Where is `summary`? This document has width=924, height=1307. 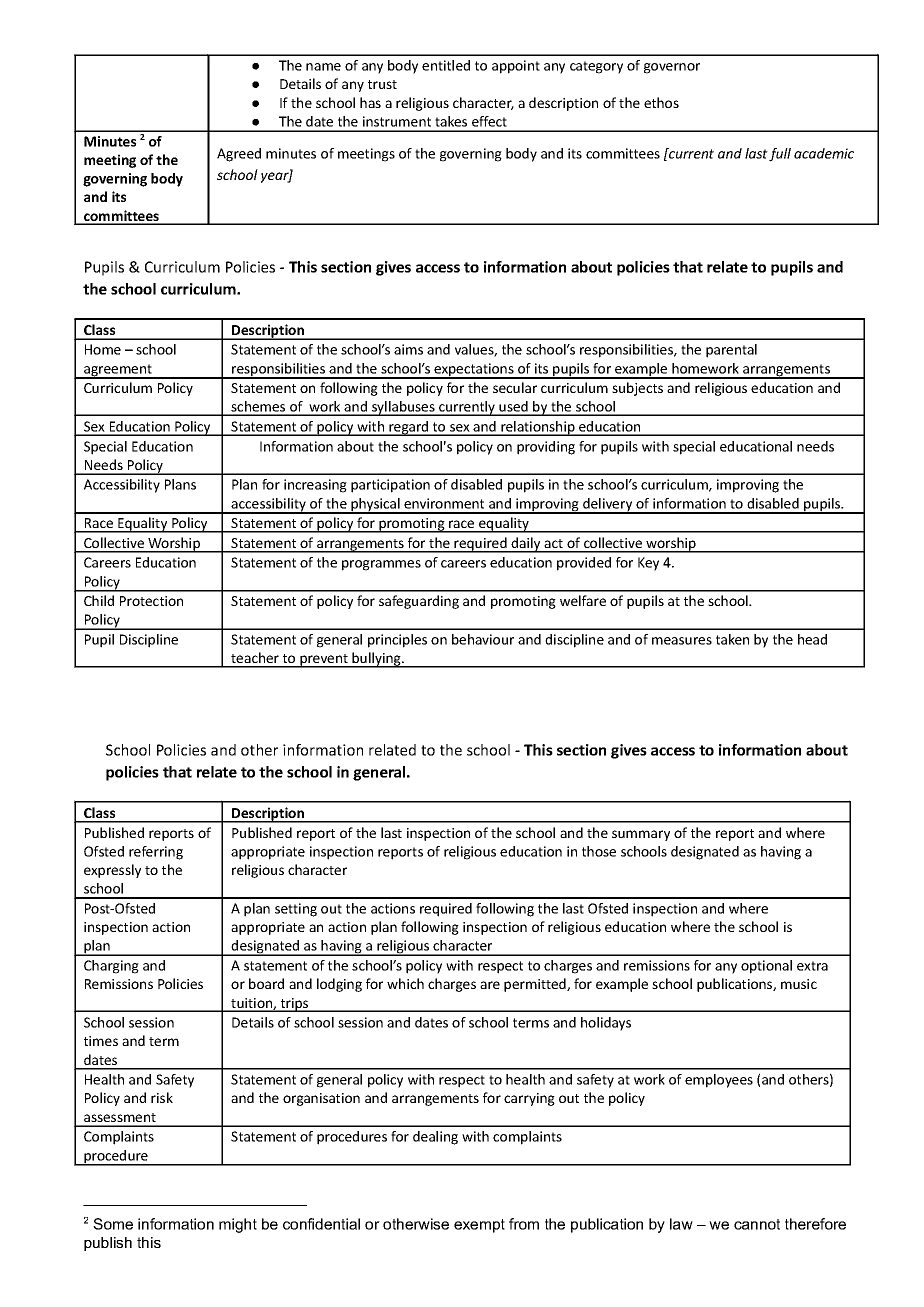 summary is located at coordinates (641, 835).
